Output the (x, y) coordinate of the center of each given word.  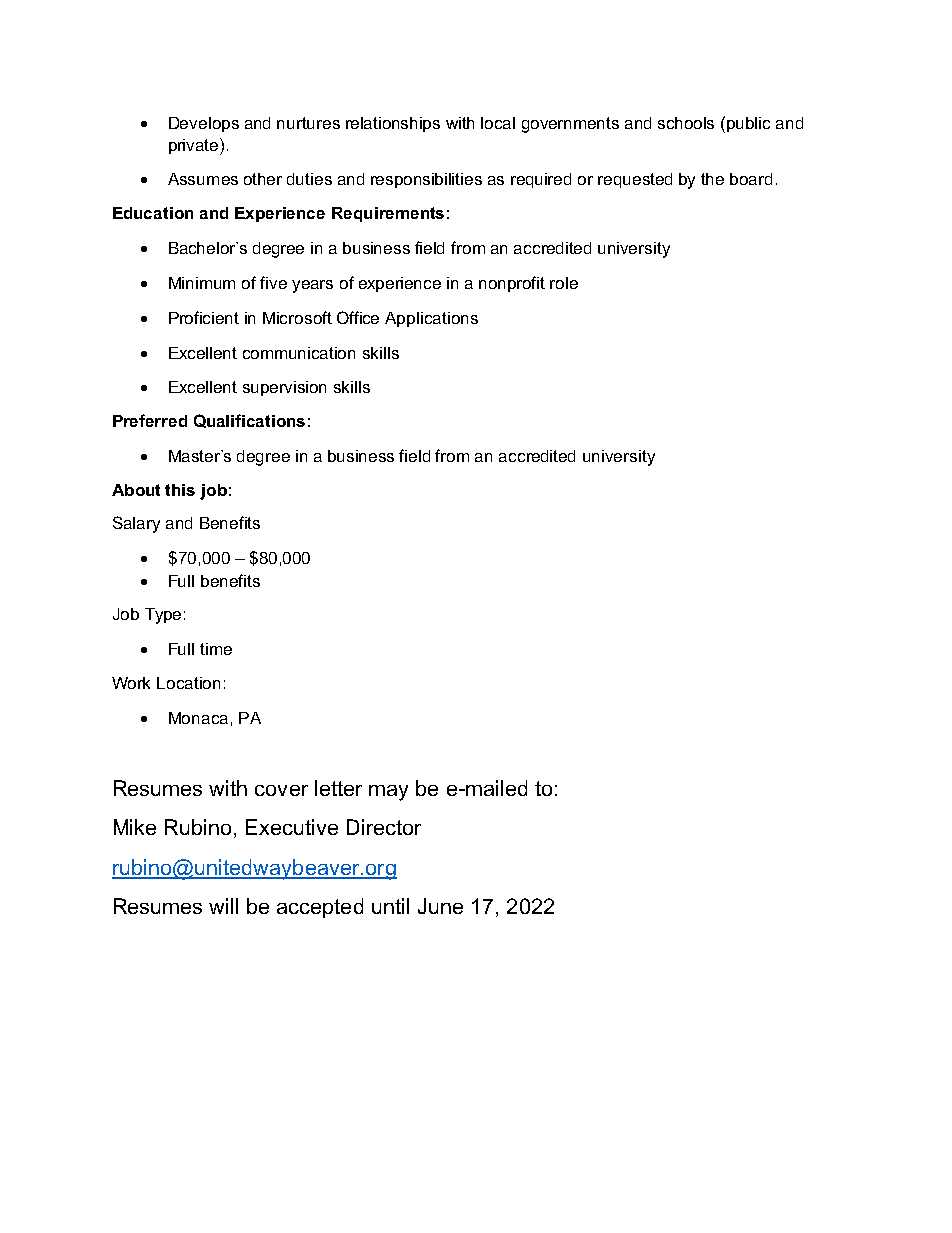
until (390, 906)
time (216, 649)
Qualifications (249, 421)
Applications (431, 319)
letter (338, 788)
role (564, 283)
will (223, 906)
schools (686, 123)
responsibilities (426, 180)
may (388, 793)
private (195, 146)
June (440, 906)
